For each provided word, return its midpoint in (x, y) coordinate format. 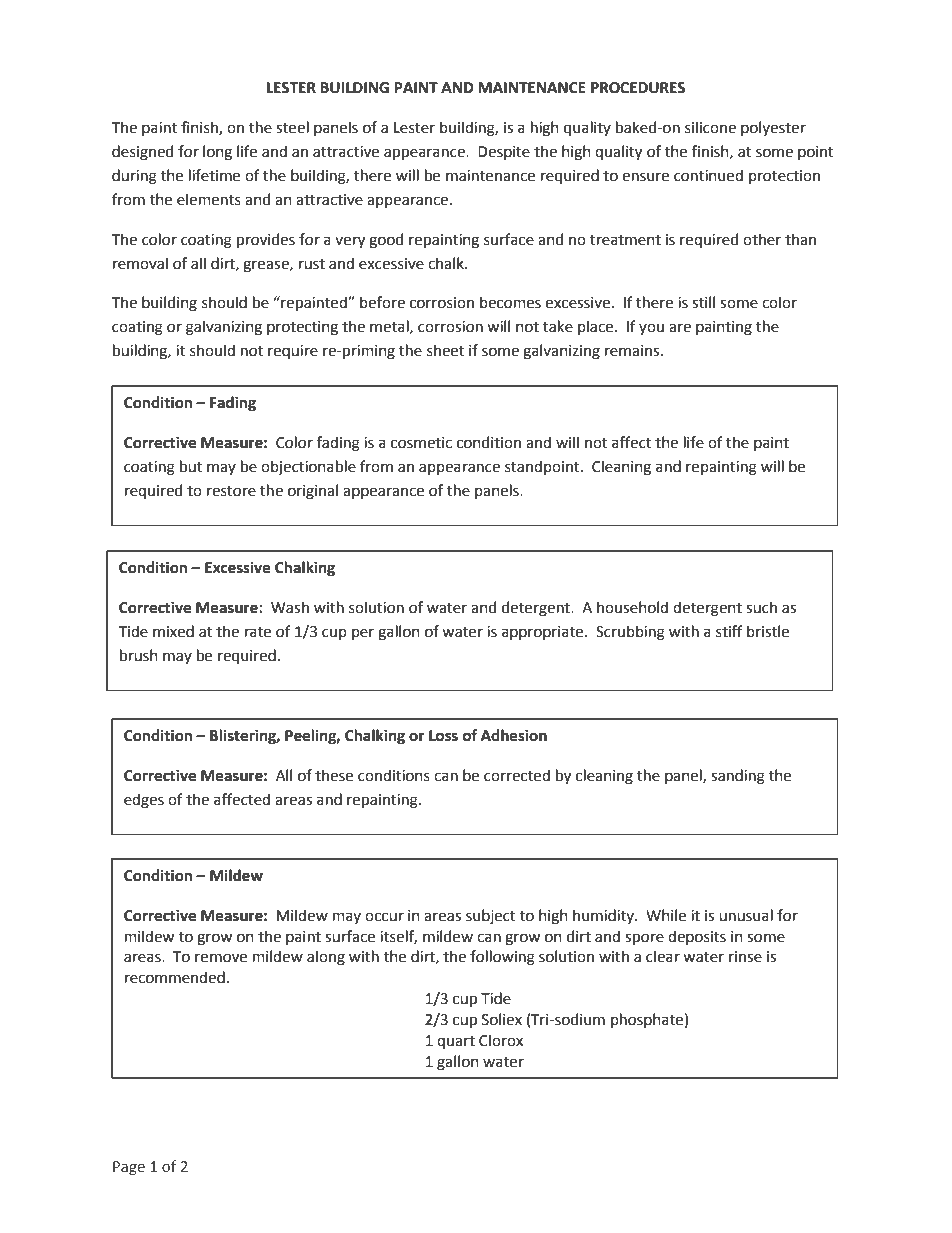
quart (456, 1042)
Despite (504, 153)
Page (129, 1168)
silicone (710, 127)
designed (142, 153)
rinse (745, 957)
